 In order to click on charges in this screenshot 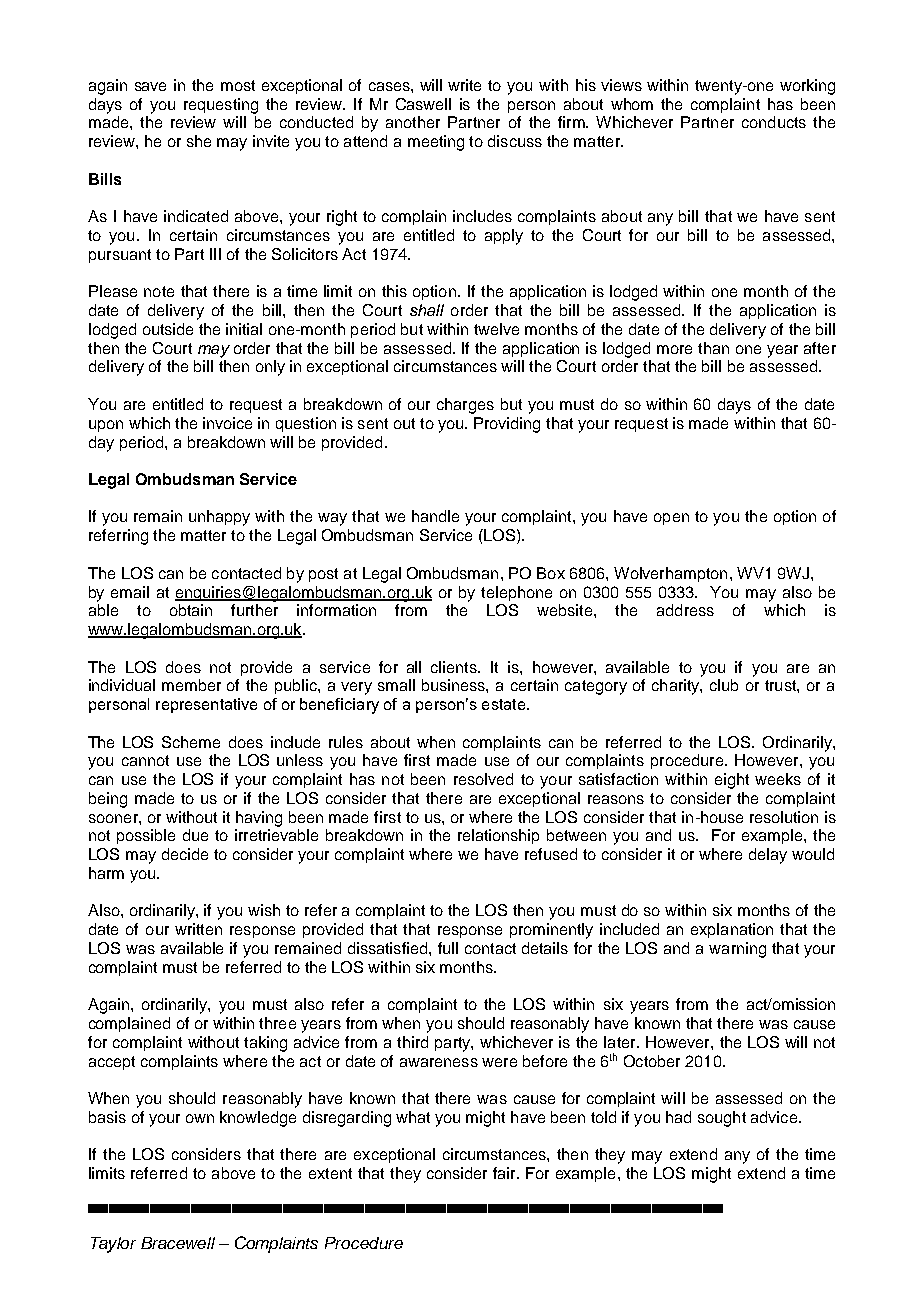, I will do `click(465, 406)`.
